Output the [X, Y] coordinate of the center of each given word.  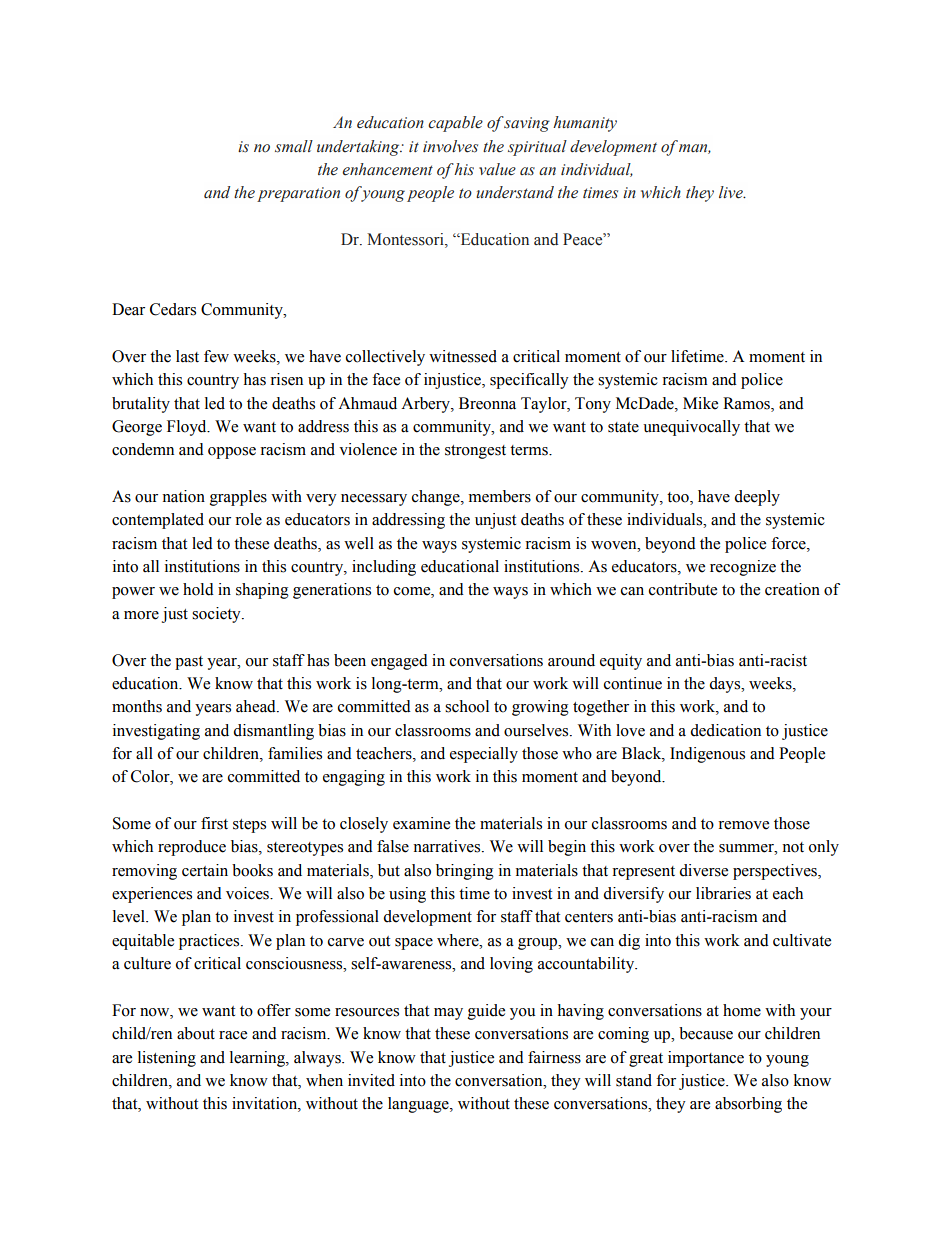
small [294, 146]
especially [484, 755]
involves [450, 146]
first [214, 823]
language [419, 1105]
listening [167, 1059]
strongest [475, 452]
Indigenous [707, 755]
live [732, 192]
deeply [757, 498]
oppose [232, 453]
